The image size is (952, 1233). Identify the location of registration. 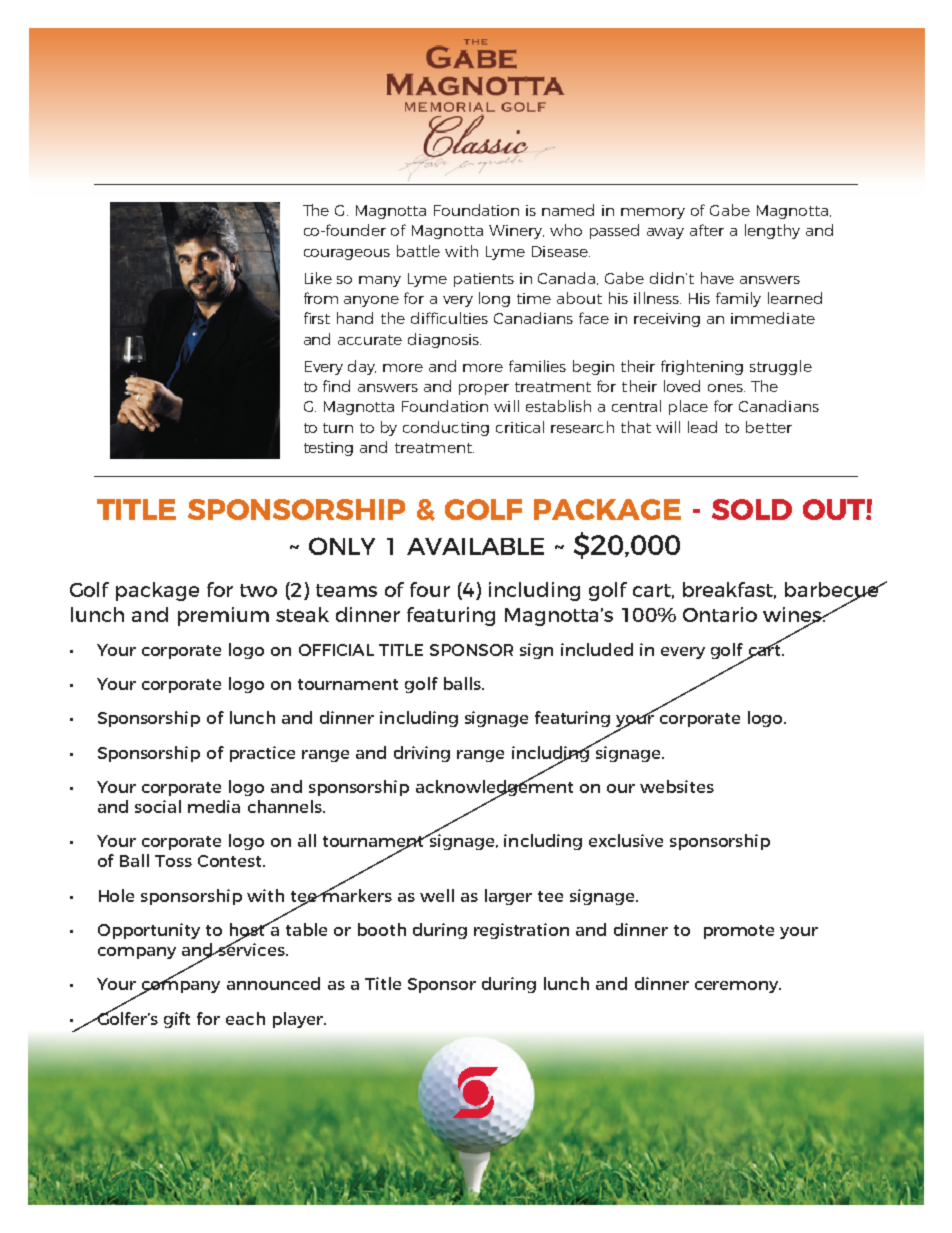
(521, 931).
